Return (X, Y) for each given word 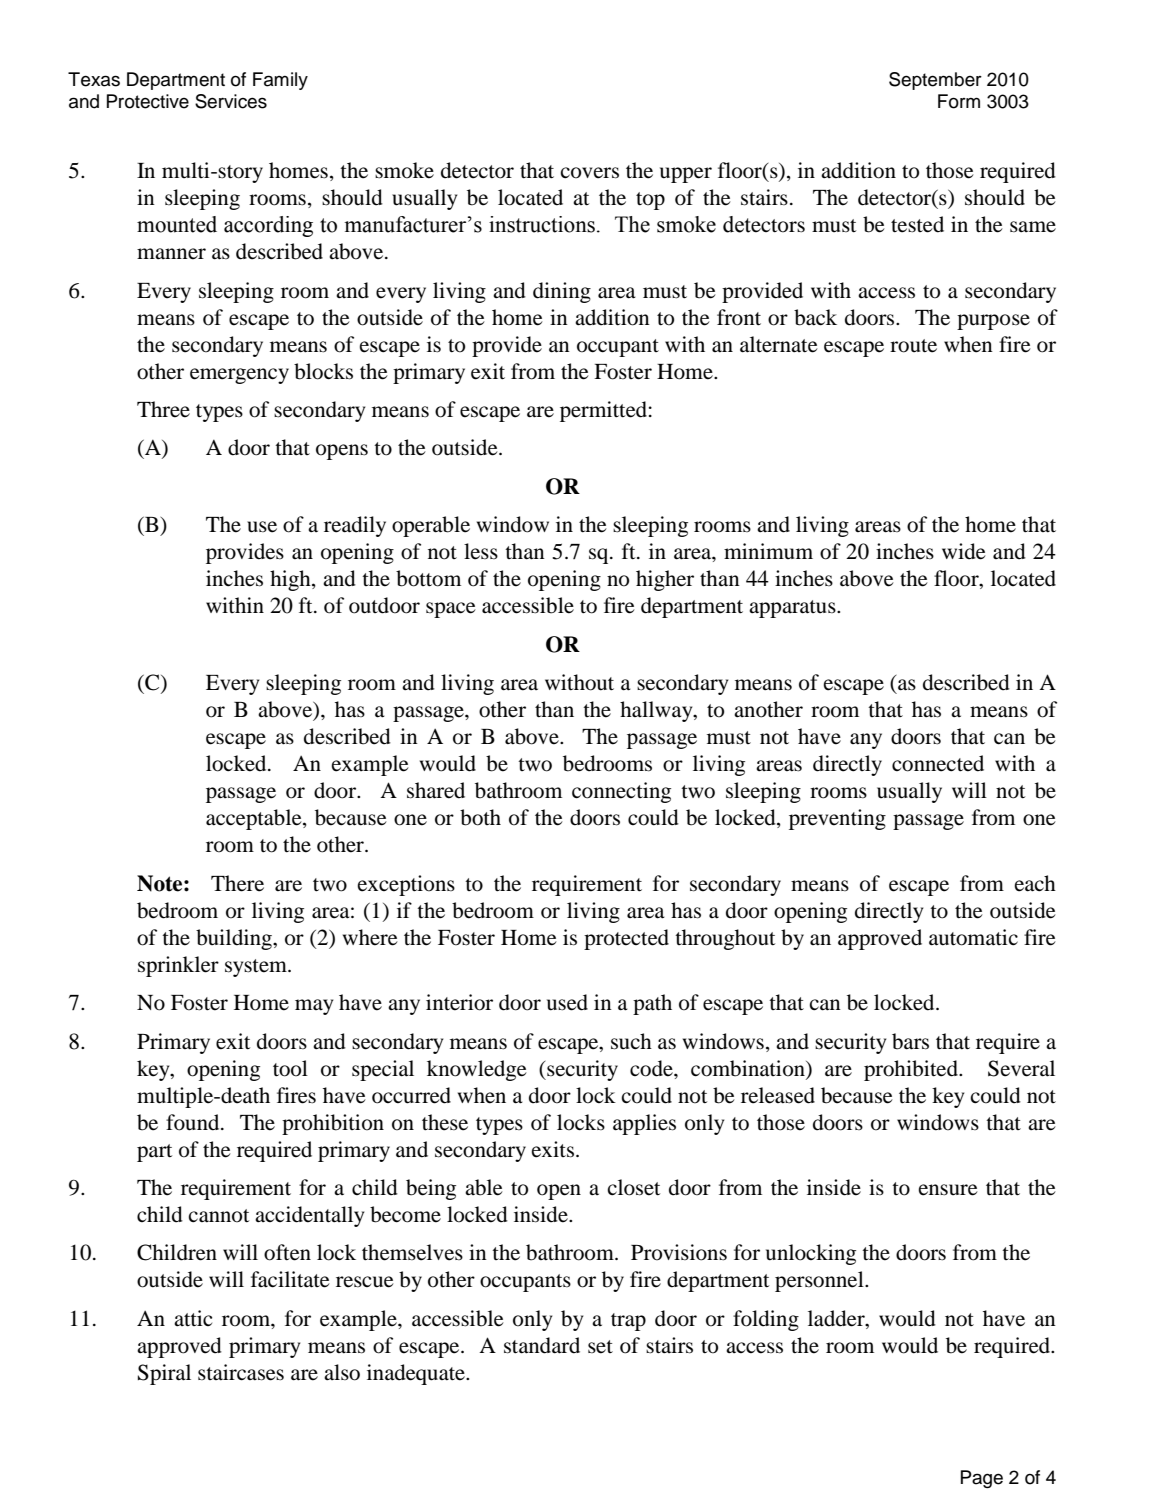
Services (231, 101)
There (237, 883)
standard (542, 1345)
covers (589, 173)
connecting (621, 792)
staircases (241, 1372)
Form (959, 101)
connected (938, 763)
